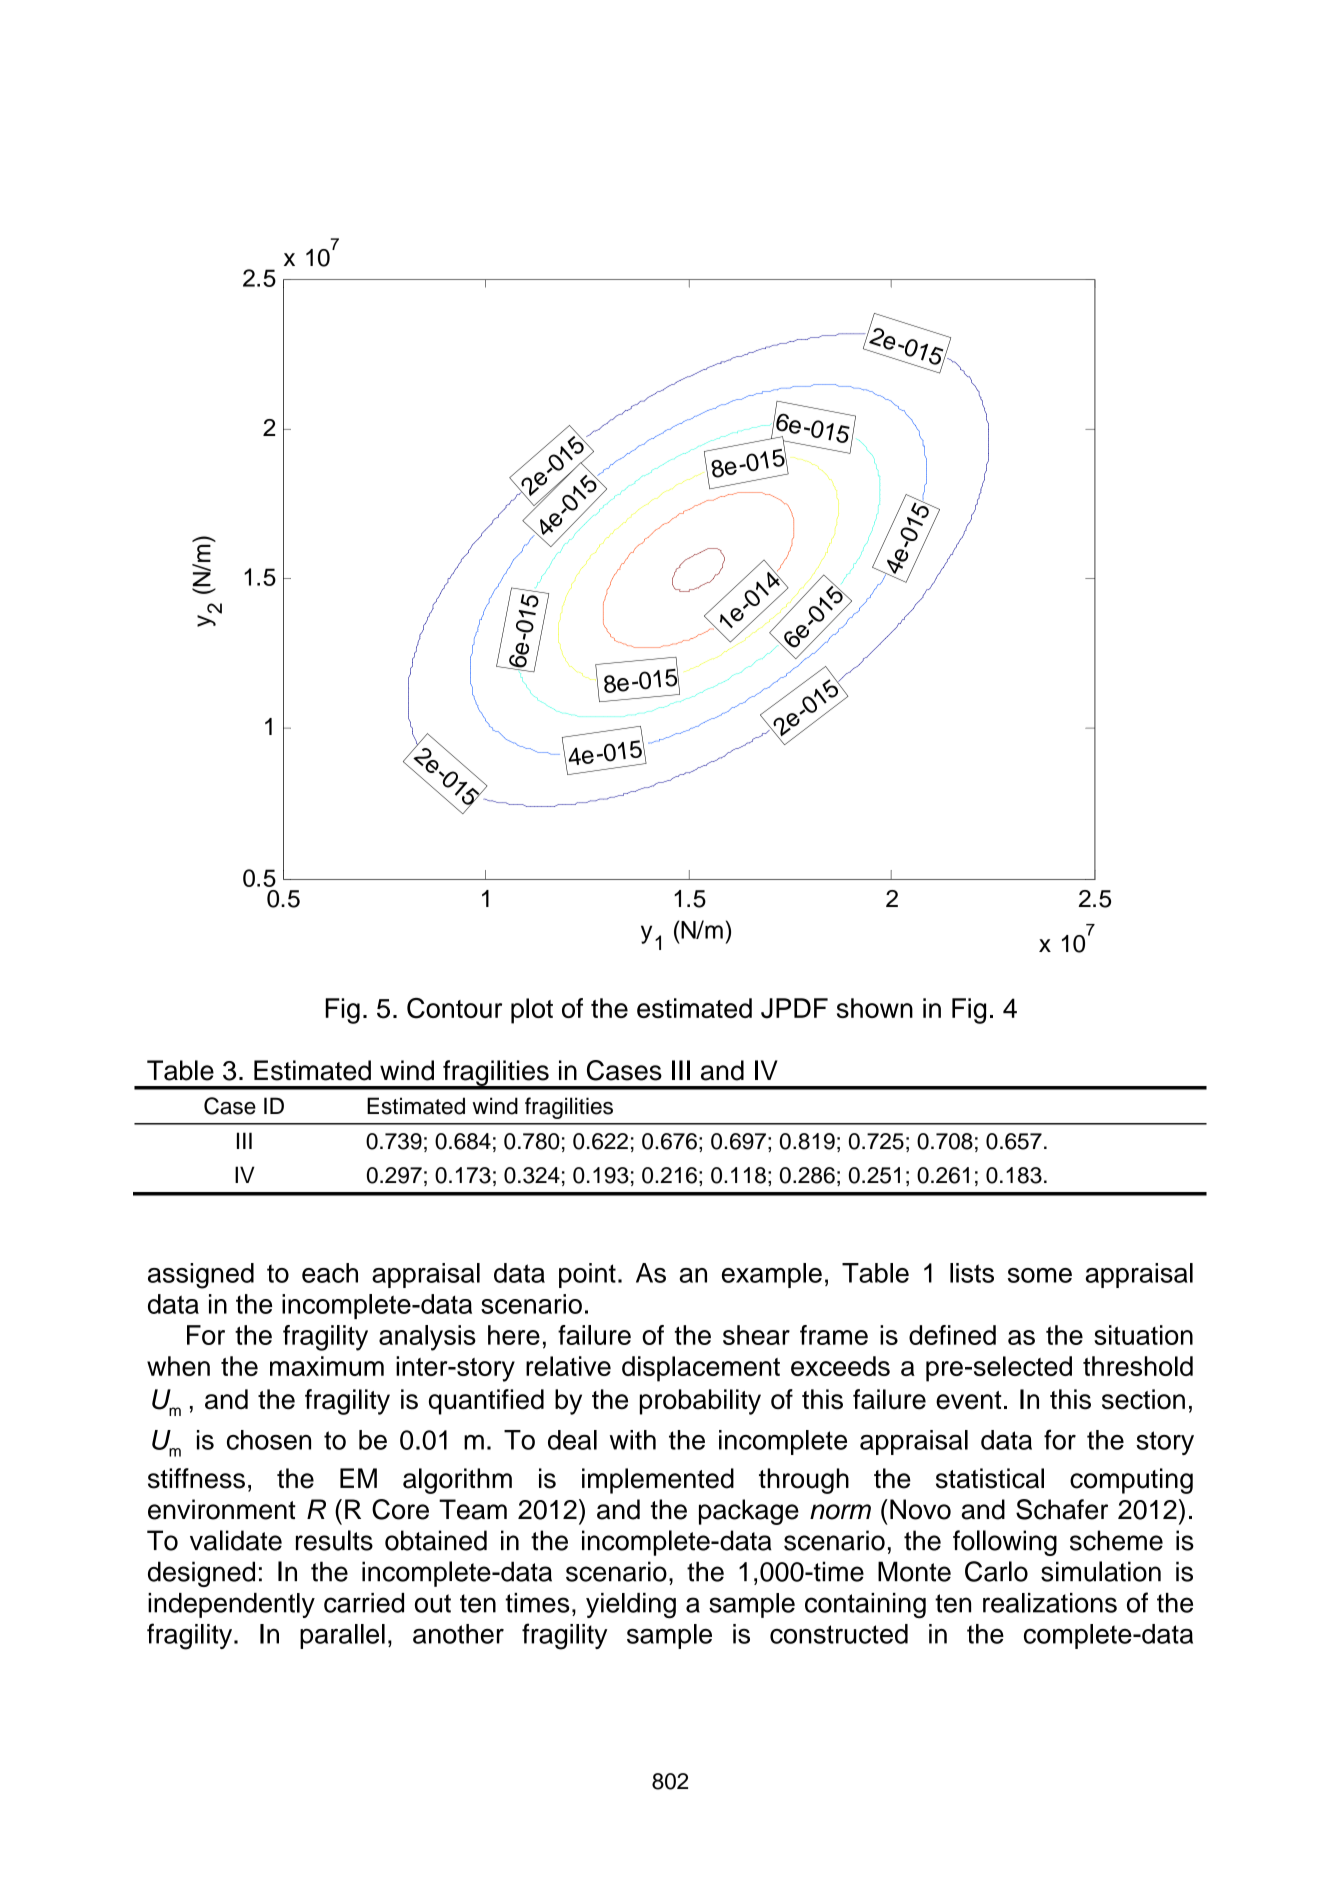  Describe the element at coordinates (231, 1605) in the screenshot. I see `independently` at that location.
